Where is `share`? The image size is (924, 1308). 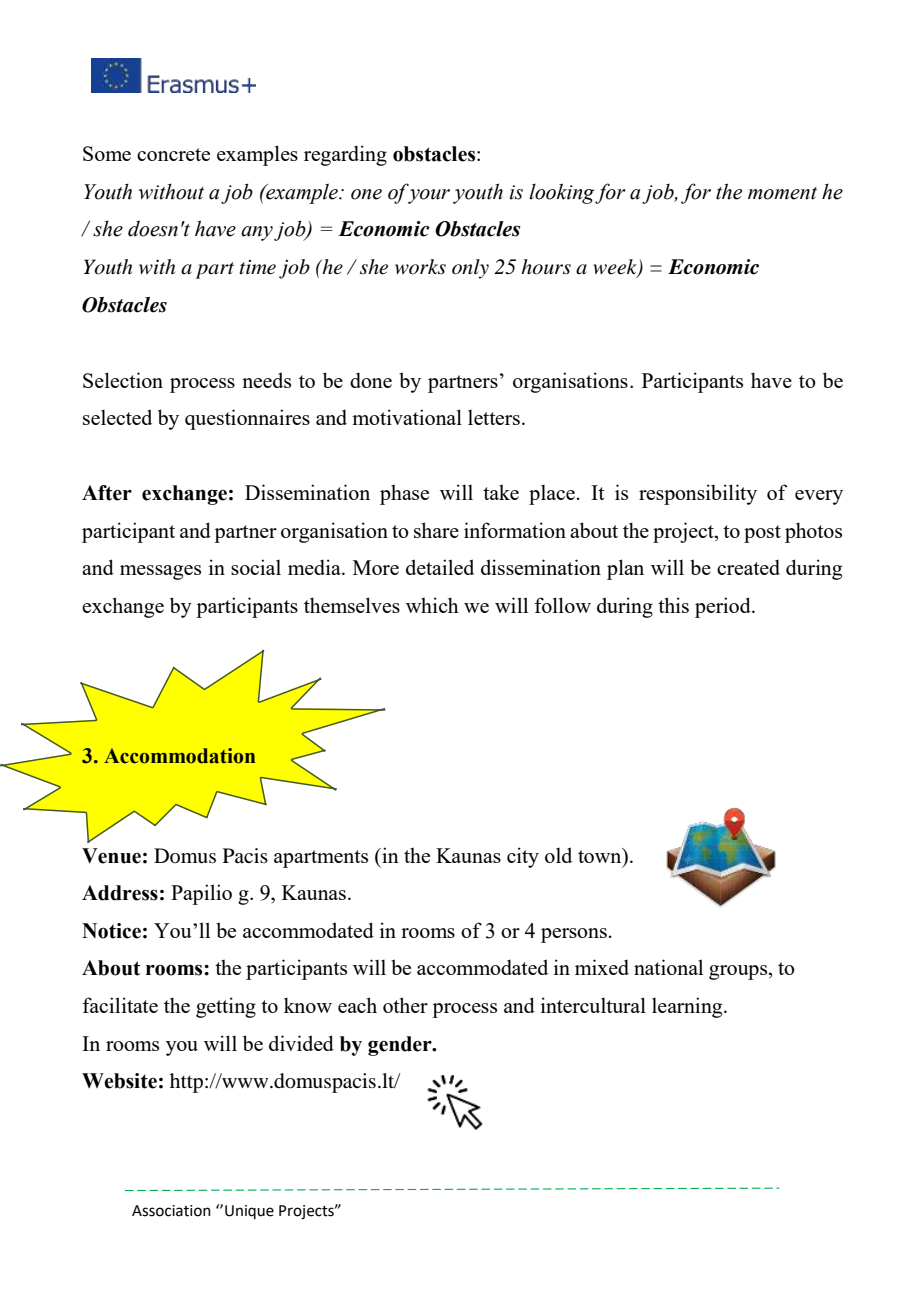
share is located at coordinates (436, 530).
